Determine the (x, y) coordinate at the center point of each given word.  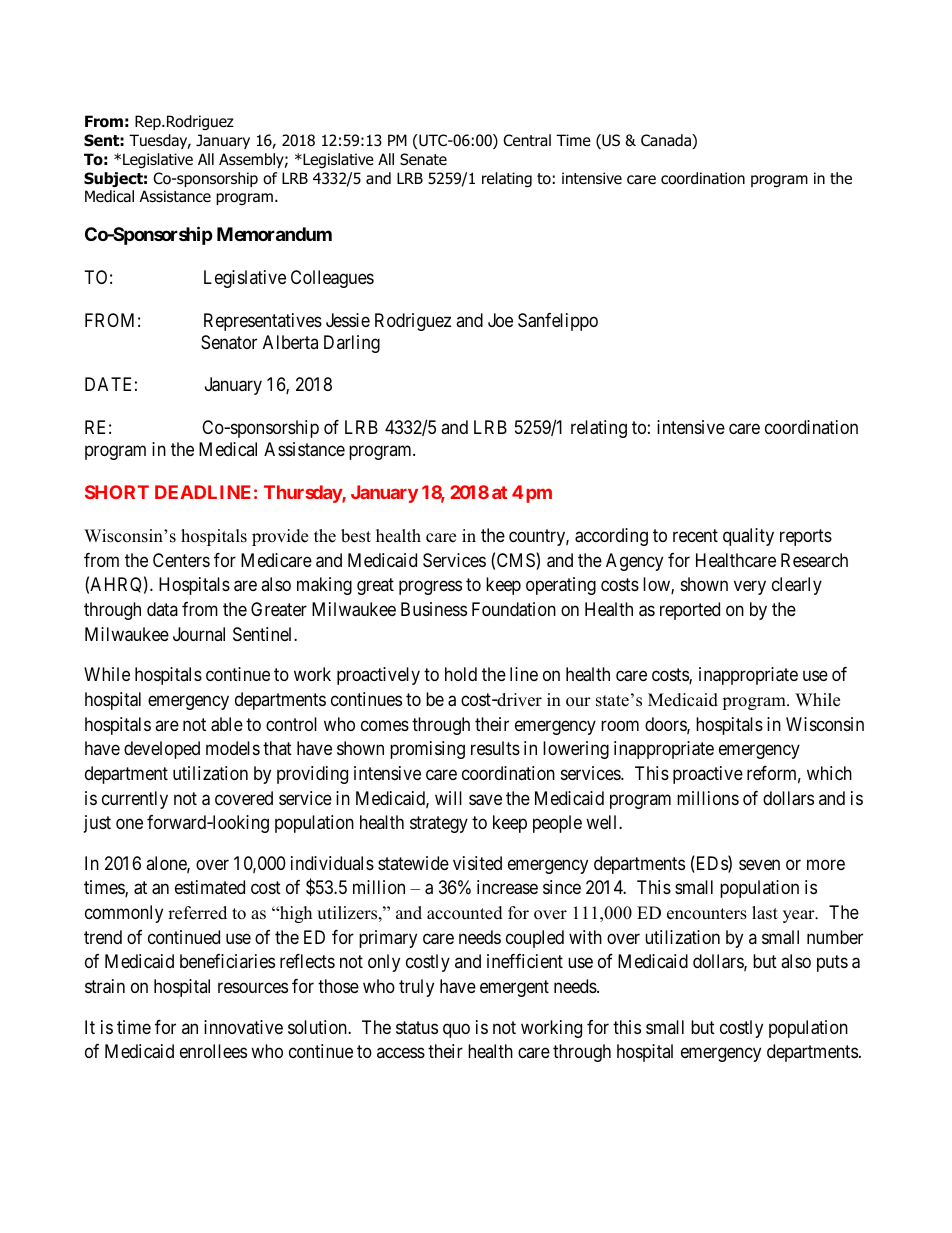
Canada (667, 141)
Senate (423, 159)
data (162, 609)
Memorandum (274, 234)
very (750, 588)
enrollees (213, 1051)
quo (456, 1030)
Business (434, 609)
